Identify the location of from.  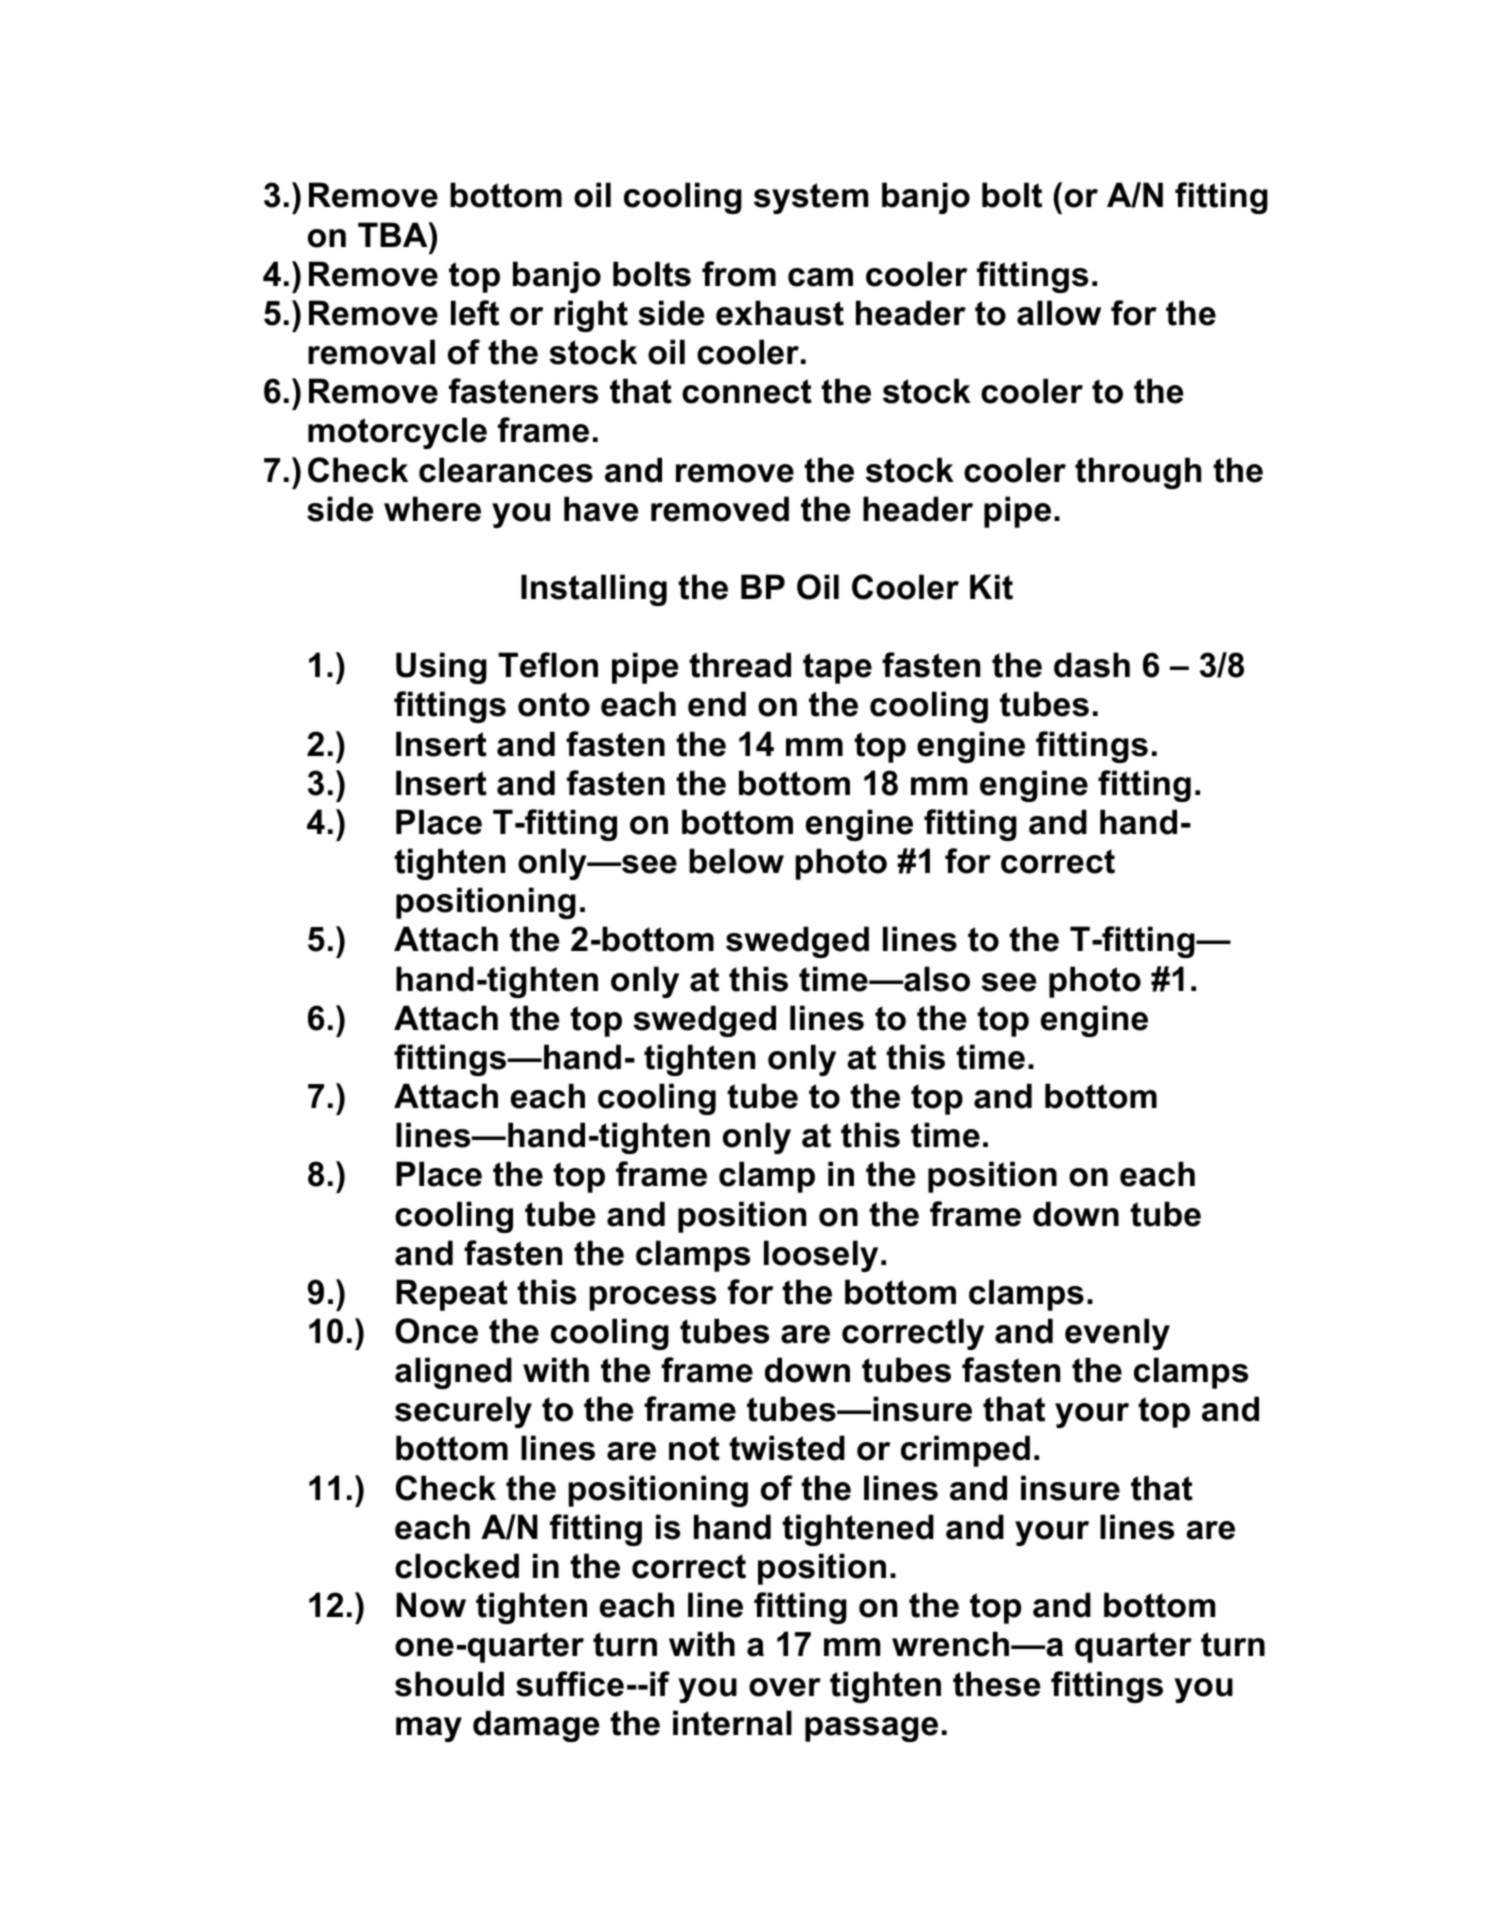
(739, 274).
